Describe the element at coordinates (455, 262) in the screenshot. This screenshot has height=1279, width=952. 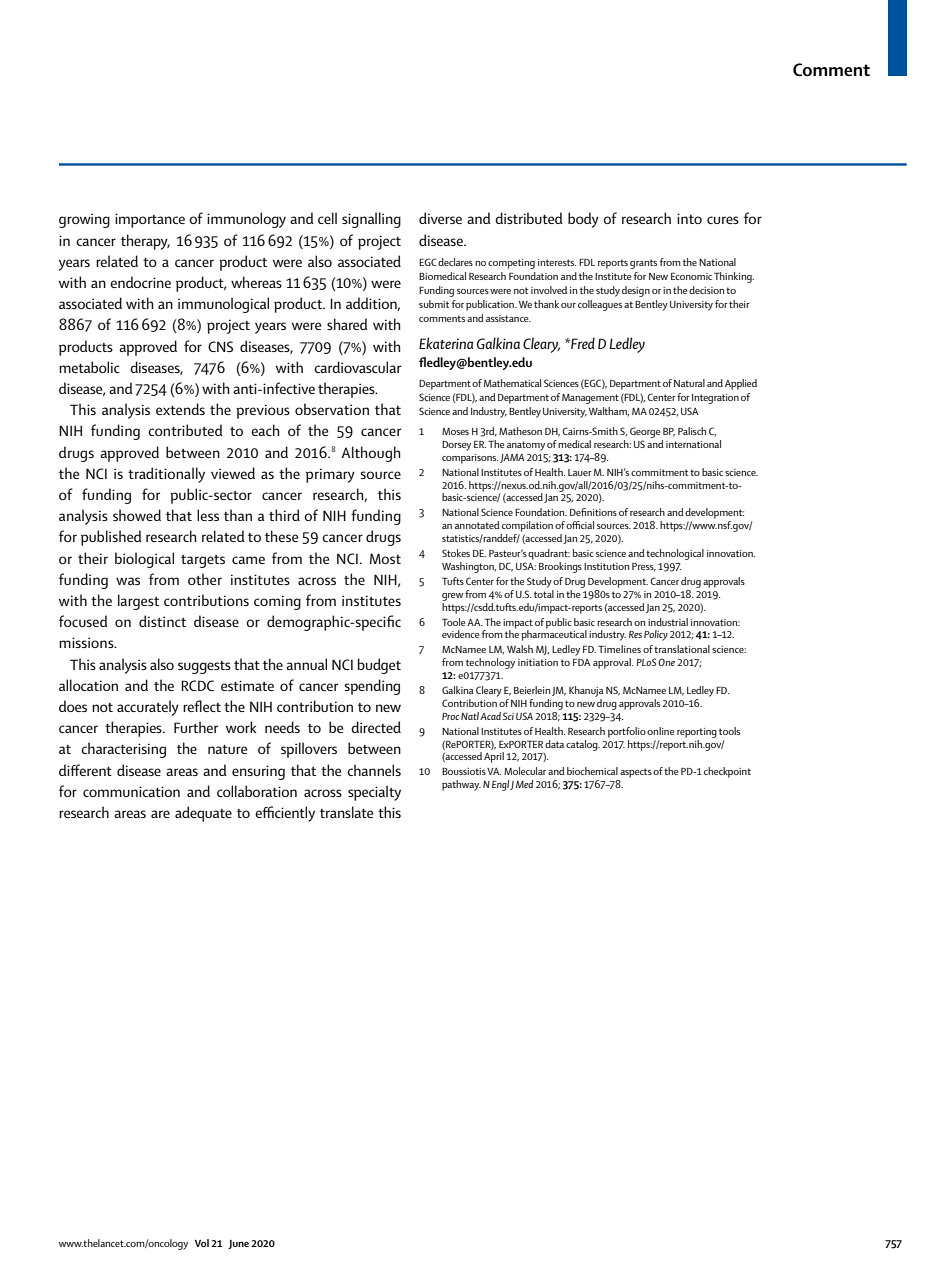
I see `declares` at that location.
